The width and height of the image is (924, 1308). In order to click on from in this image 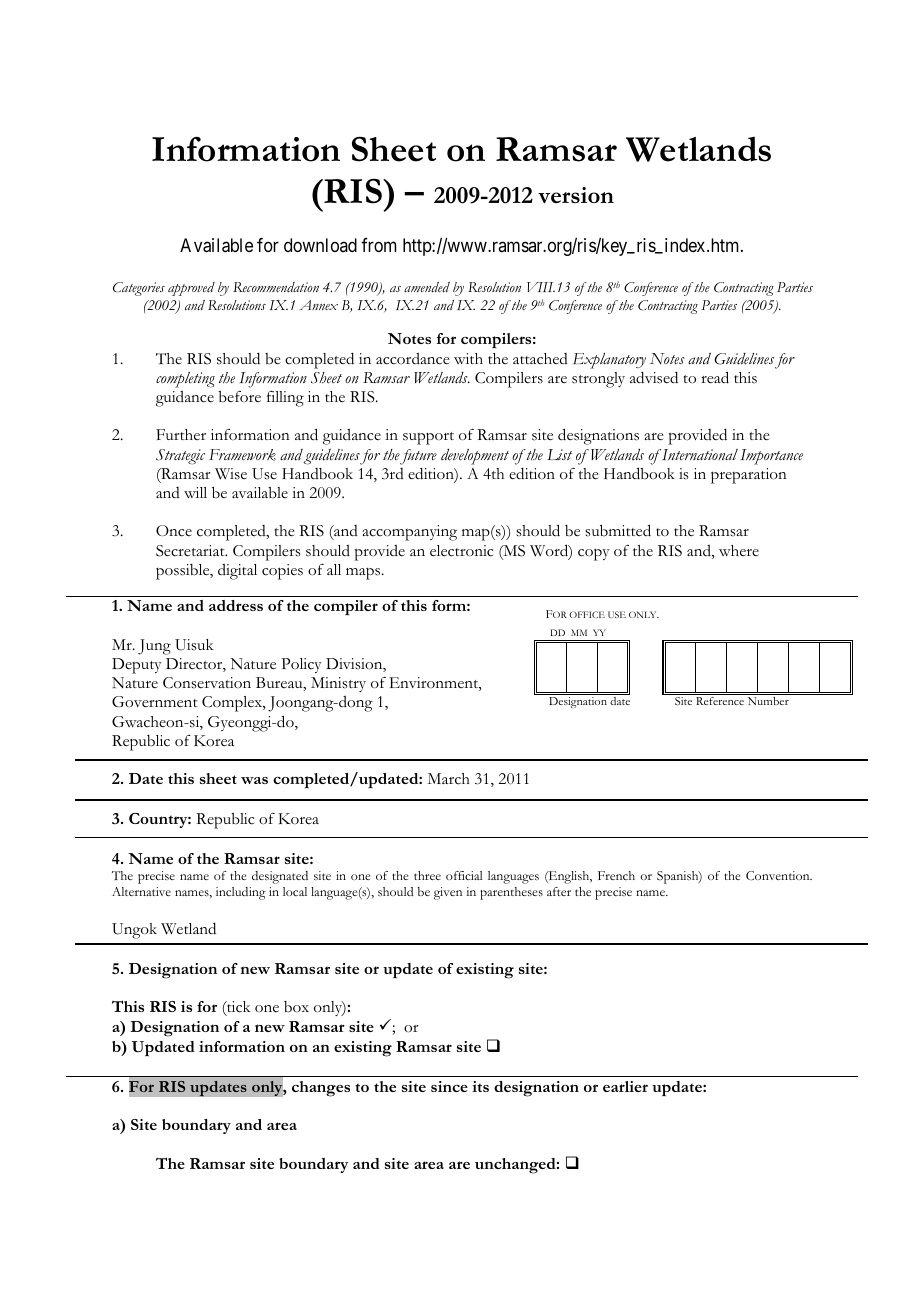, I will do `click(379, 245)`.
